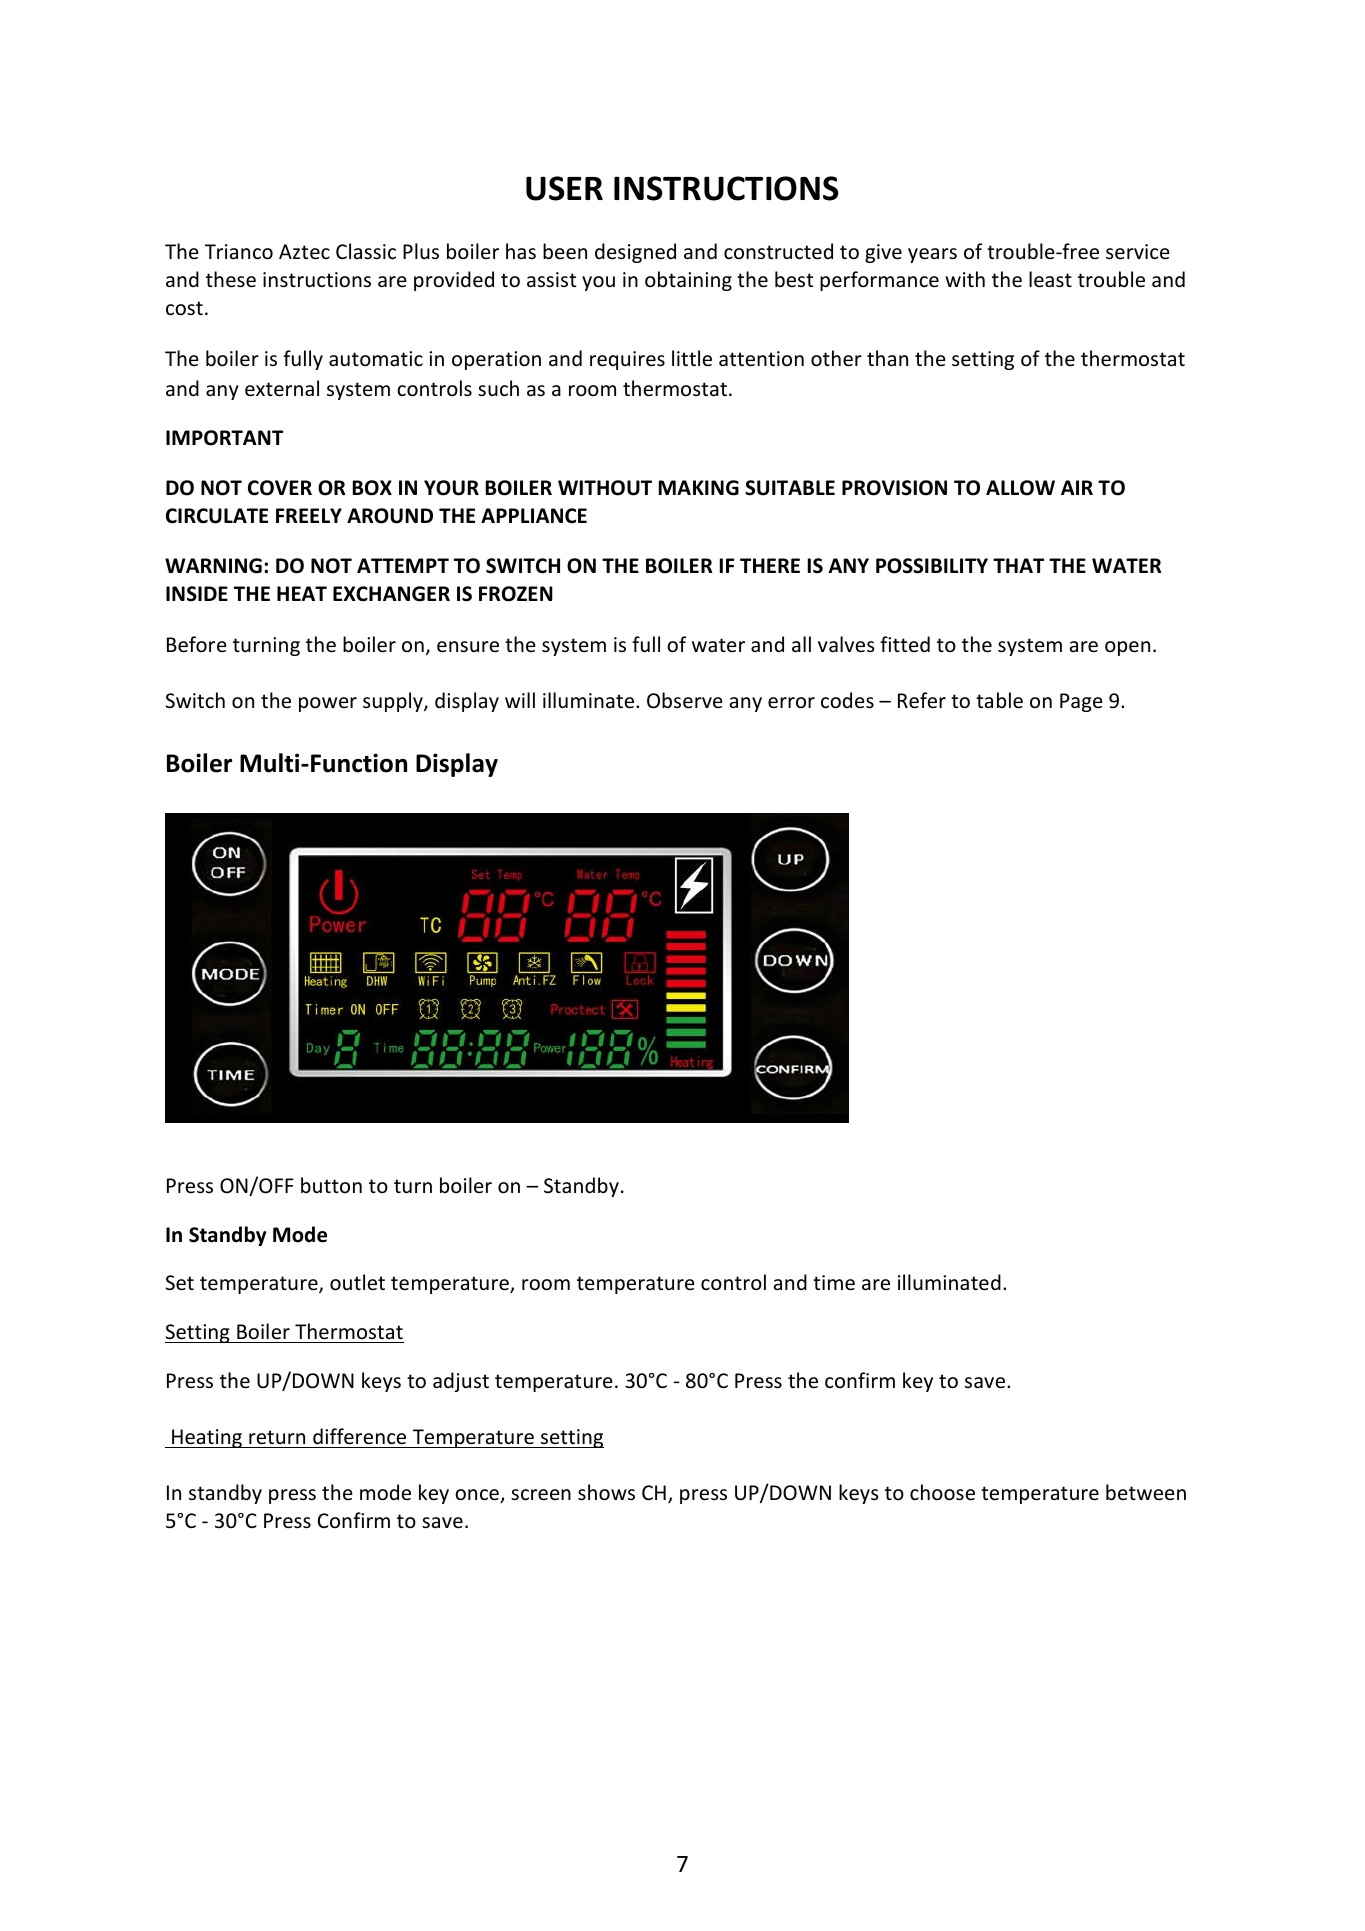 The image size is (1365, 1931). What do you see at coordinates (942, 1492) in the page?
I see `choose` at bounding box center [942, 1492].
